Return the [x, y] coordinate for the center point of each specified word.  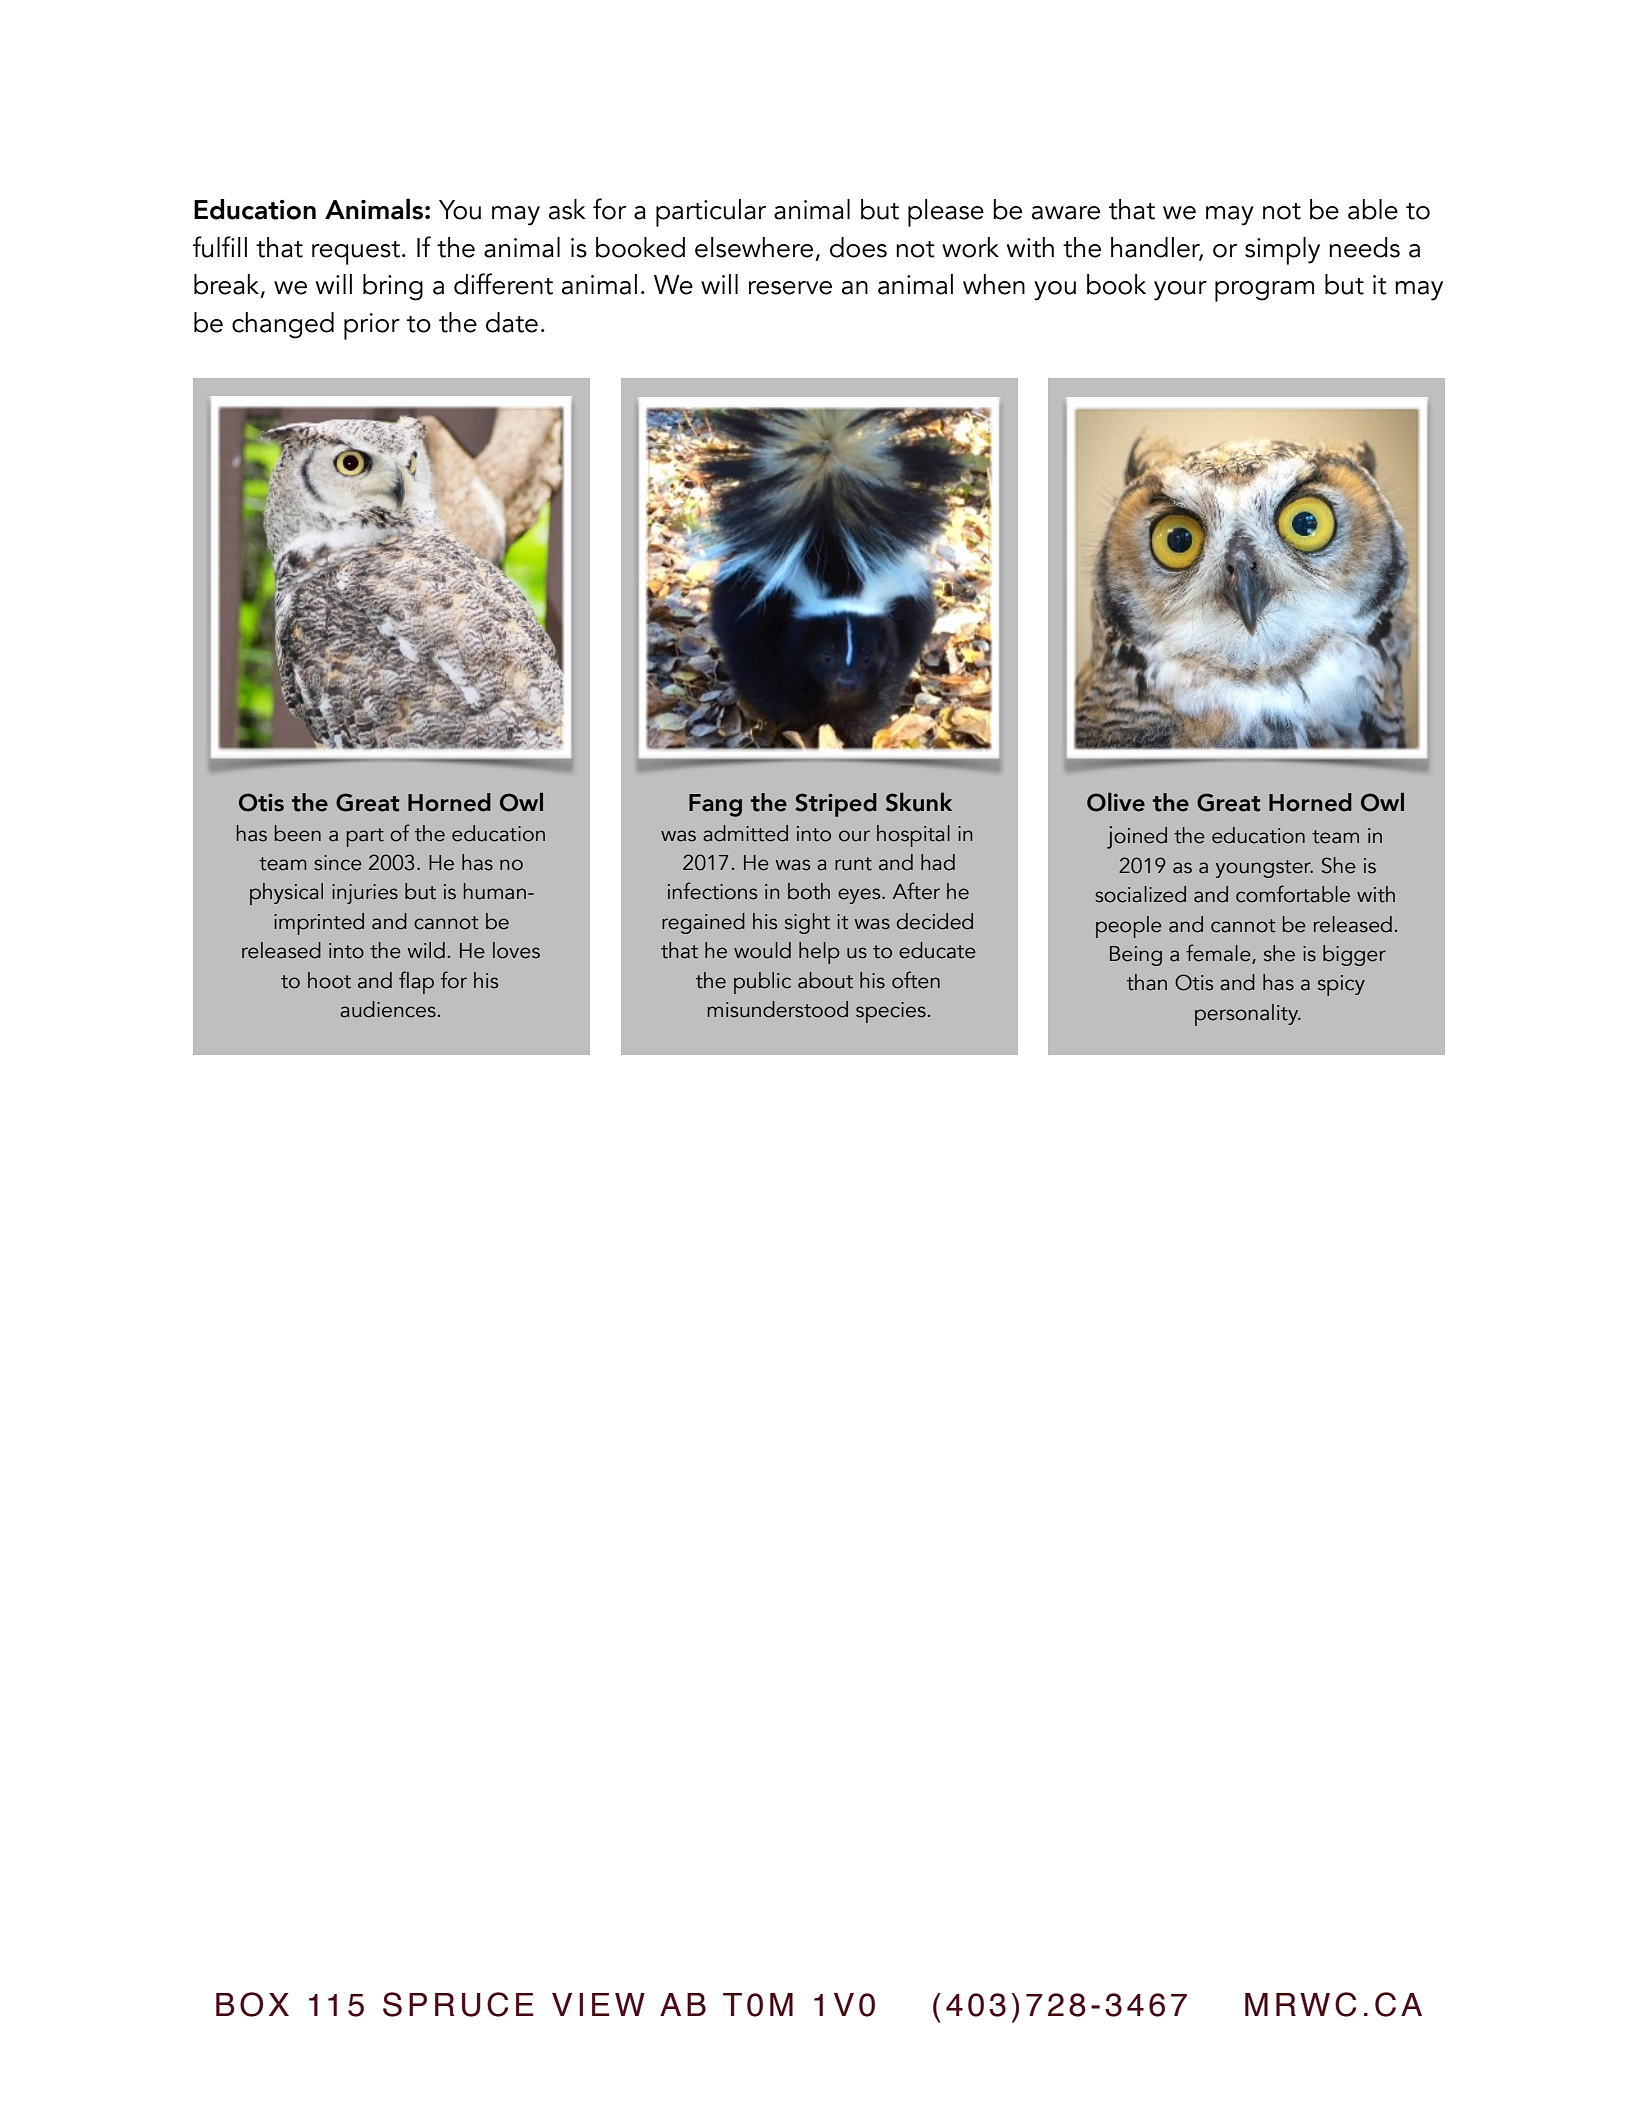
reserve [790, 288]
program [1264, 291]
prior [372, 326]
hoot [329, 980]
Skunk [919, 802]
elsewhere [754, 247]
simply [1282, 251]
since [338, 863]
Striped [836, 805]
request [356, 253]
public [762, 983]
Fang [715, 805]
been [298, 833]
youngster [1264, 869]
